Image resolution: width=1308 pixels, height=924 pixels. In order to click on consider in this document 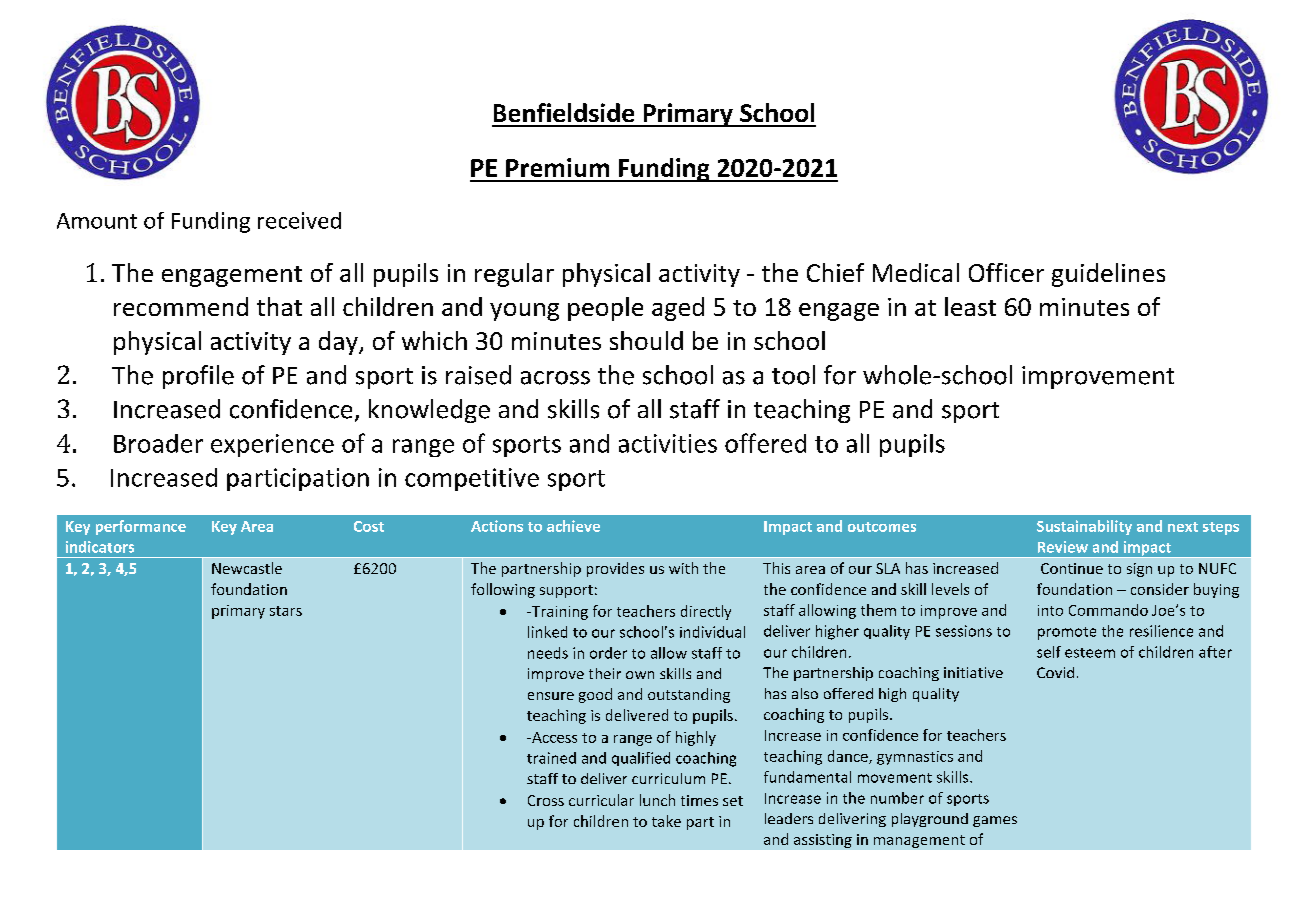, I will do `click(1160, 589)`.
